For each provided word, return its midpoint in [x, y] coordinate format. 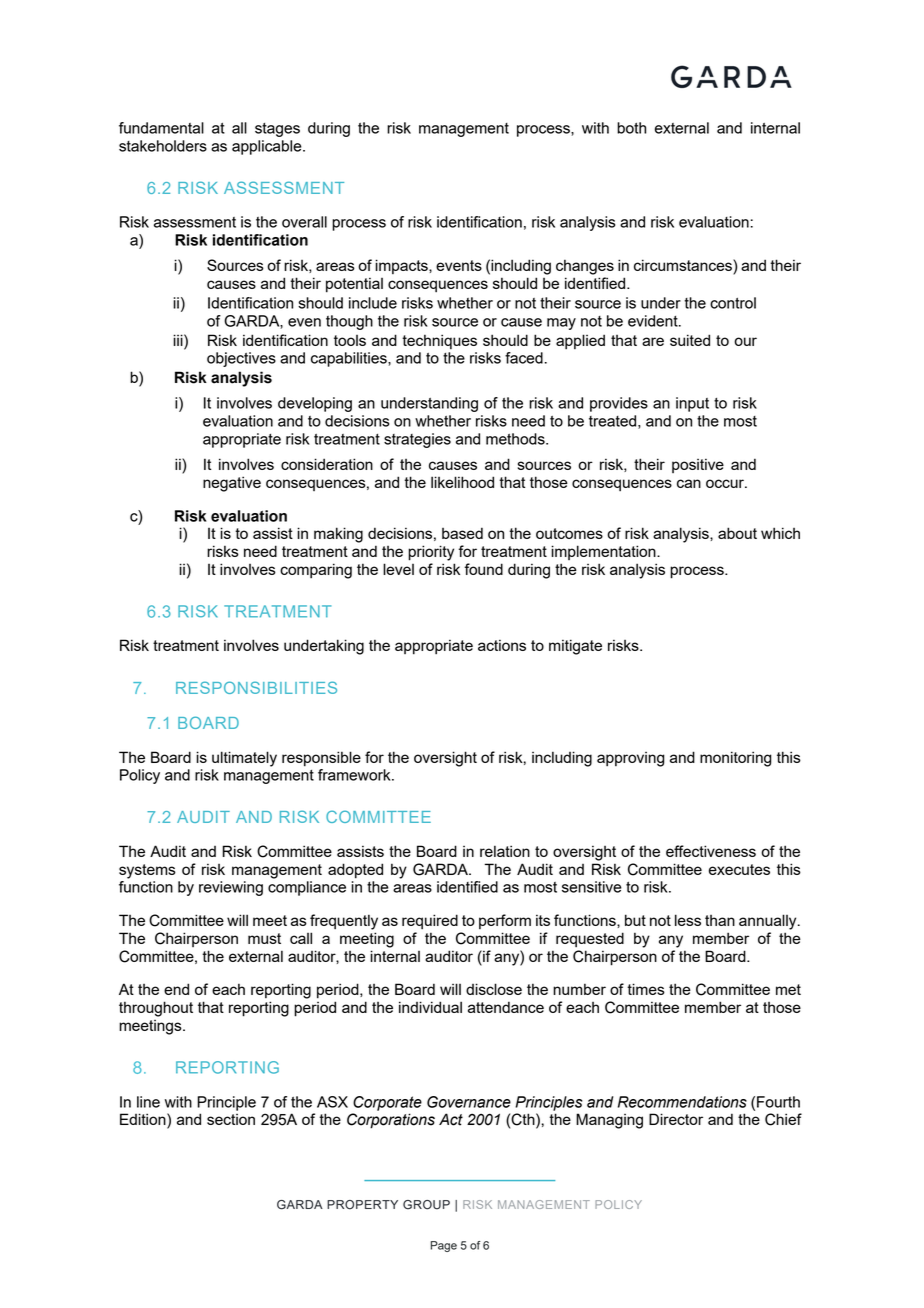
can [689, 483]
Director [676, 1119]
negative [232, 484]
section [231, 1119]
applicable [268, 147]
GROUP [426, 1205]
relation [505, 851]
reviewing [231, 888]
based [462, 533]
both [631, 128]
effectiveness [711, 851]
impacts [402, 266]
